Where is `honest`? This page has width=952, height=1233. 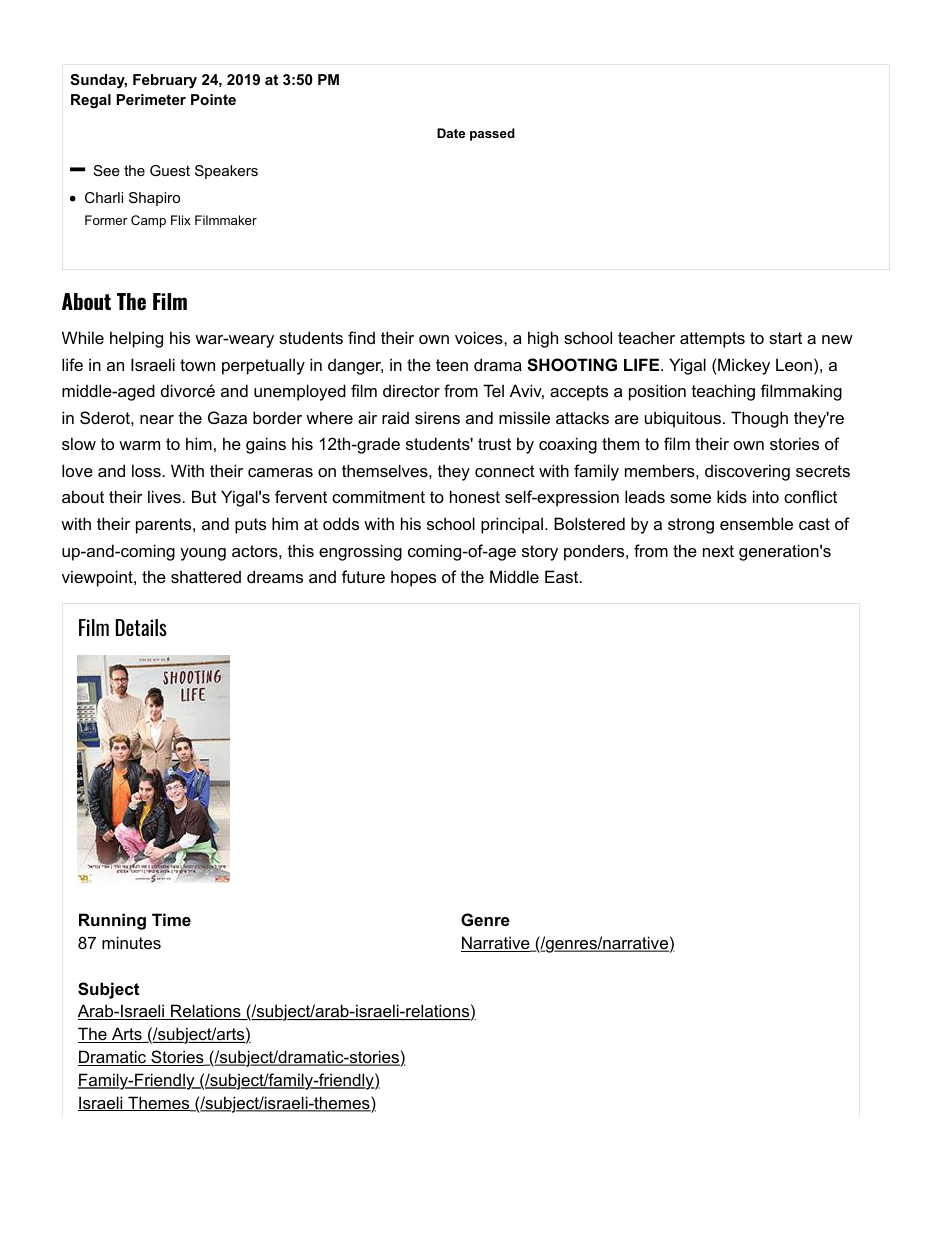
honest is located at coordinates (475, 496).
